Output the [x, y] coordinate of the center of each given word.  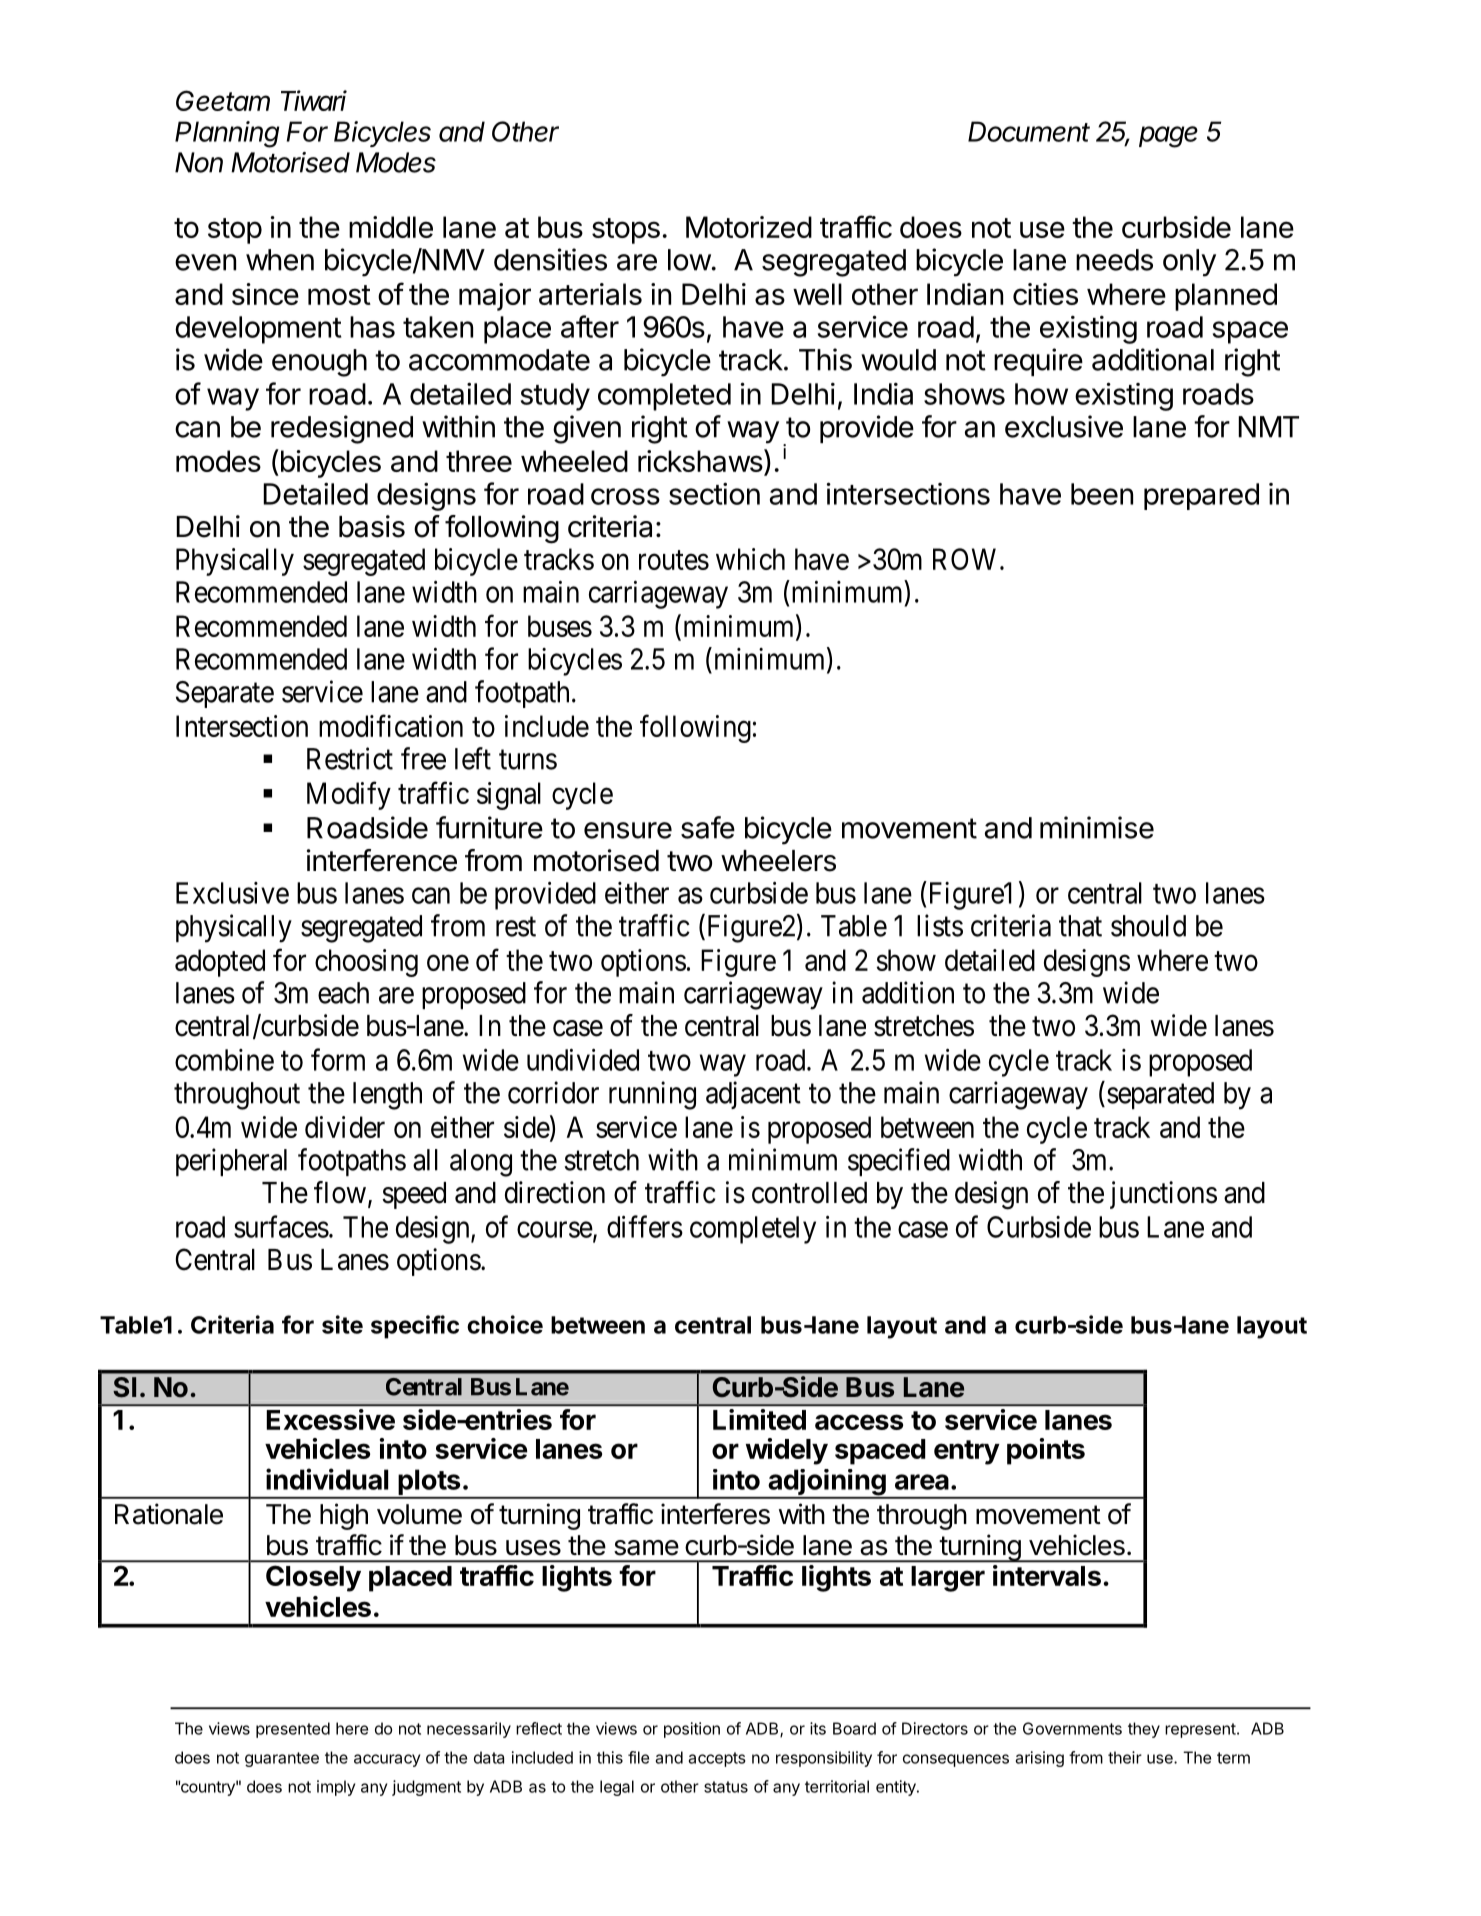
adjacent [753, 1095]
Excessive [330, 1419]
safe [708, 827]
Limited [759, 1419]
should [1148, 926]
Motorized [749, 227]
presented [293, 1730]
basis [372, 526]
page [1168, 137]
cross [625, 496]
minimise [1097, 827]
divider [345, 1127]
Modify [349, 795]
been [1102, 494]
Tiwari [314, 100]
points [1046, 1451]
